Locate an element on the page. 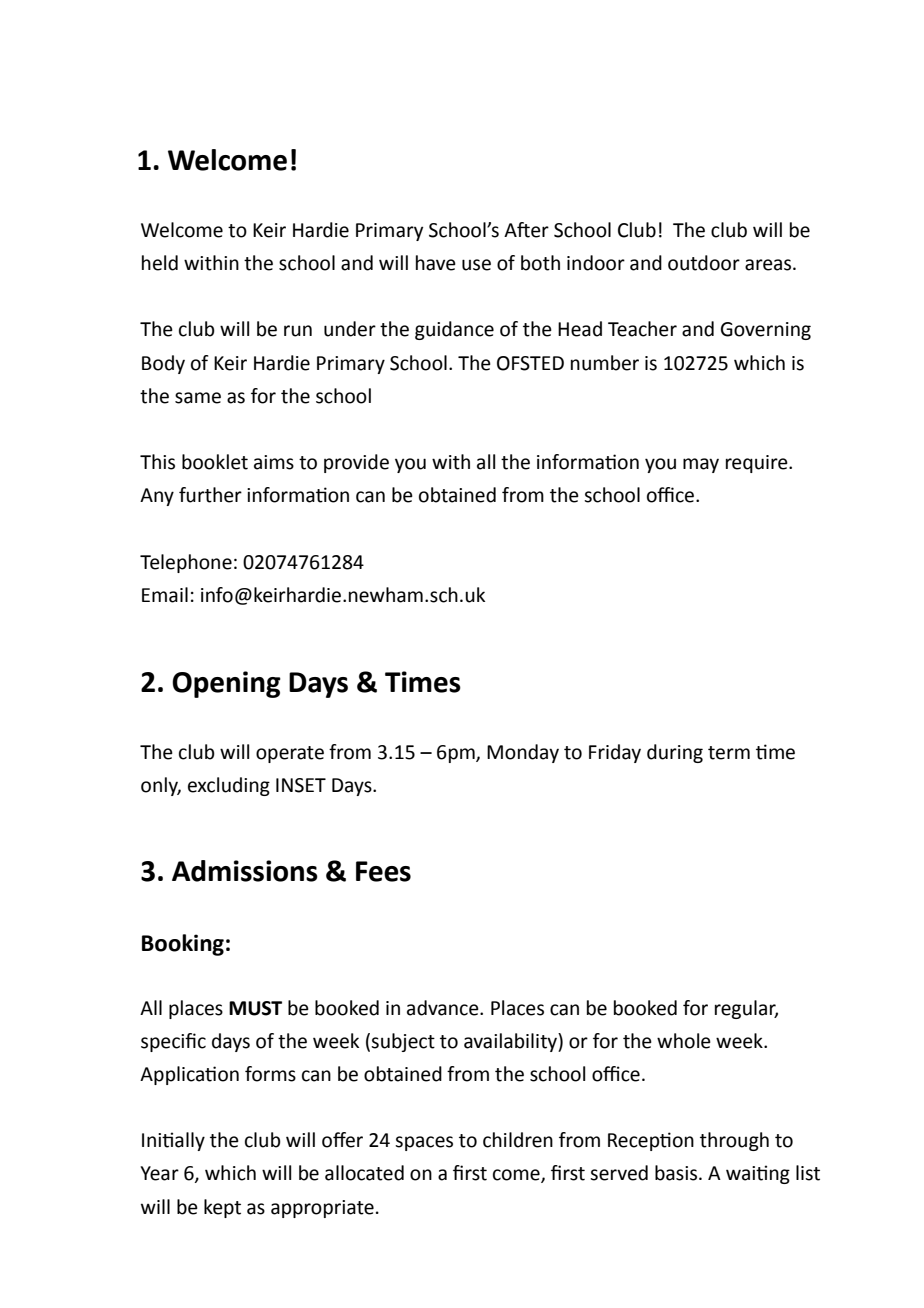 This document has height=1308, width=924. term is located at coordinates (729, 753).
